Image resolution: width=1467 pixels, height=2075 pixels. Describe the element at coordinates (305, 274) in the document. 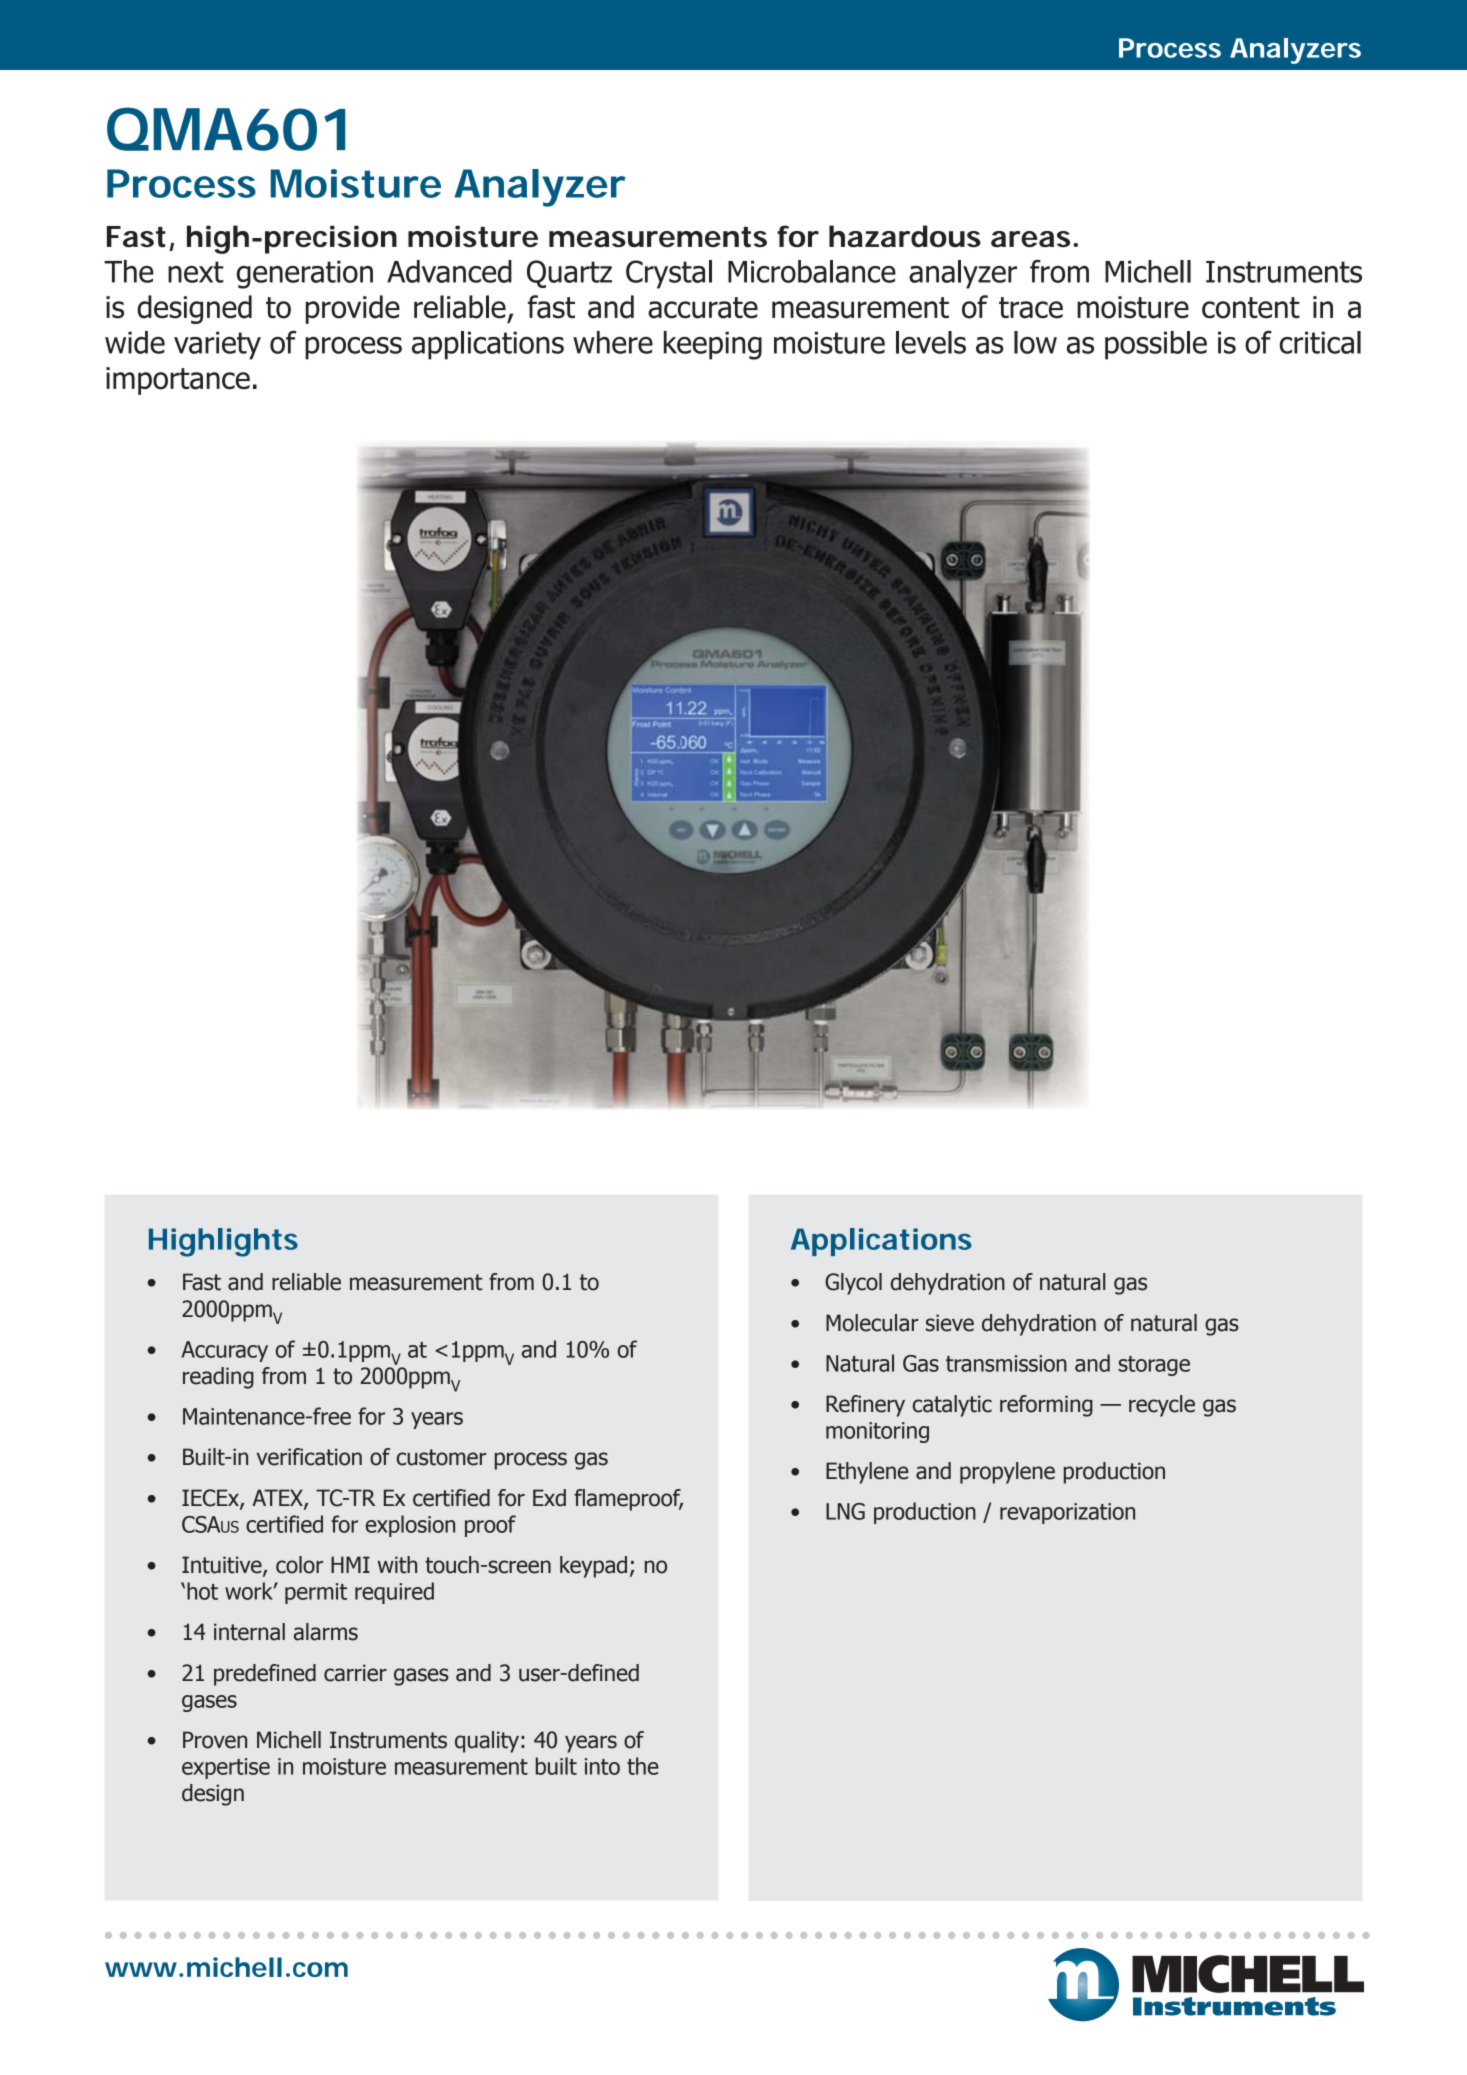

I see `generation` at that location.
